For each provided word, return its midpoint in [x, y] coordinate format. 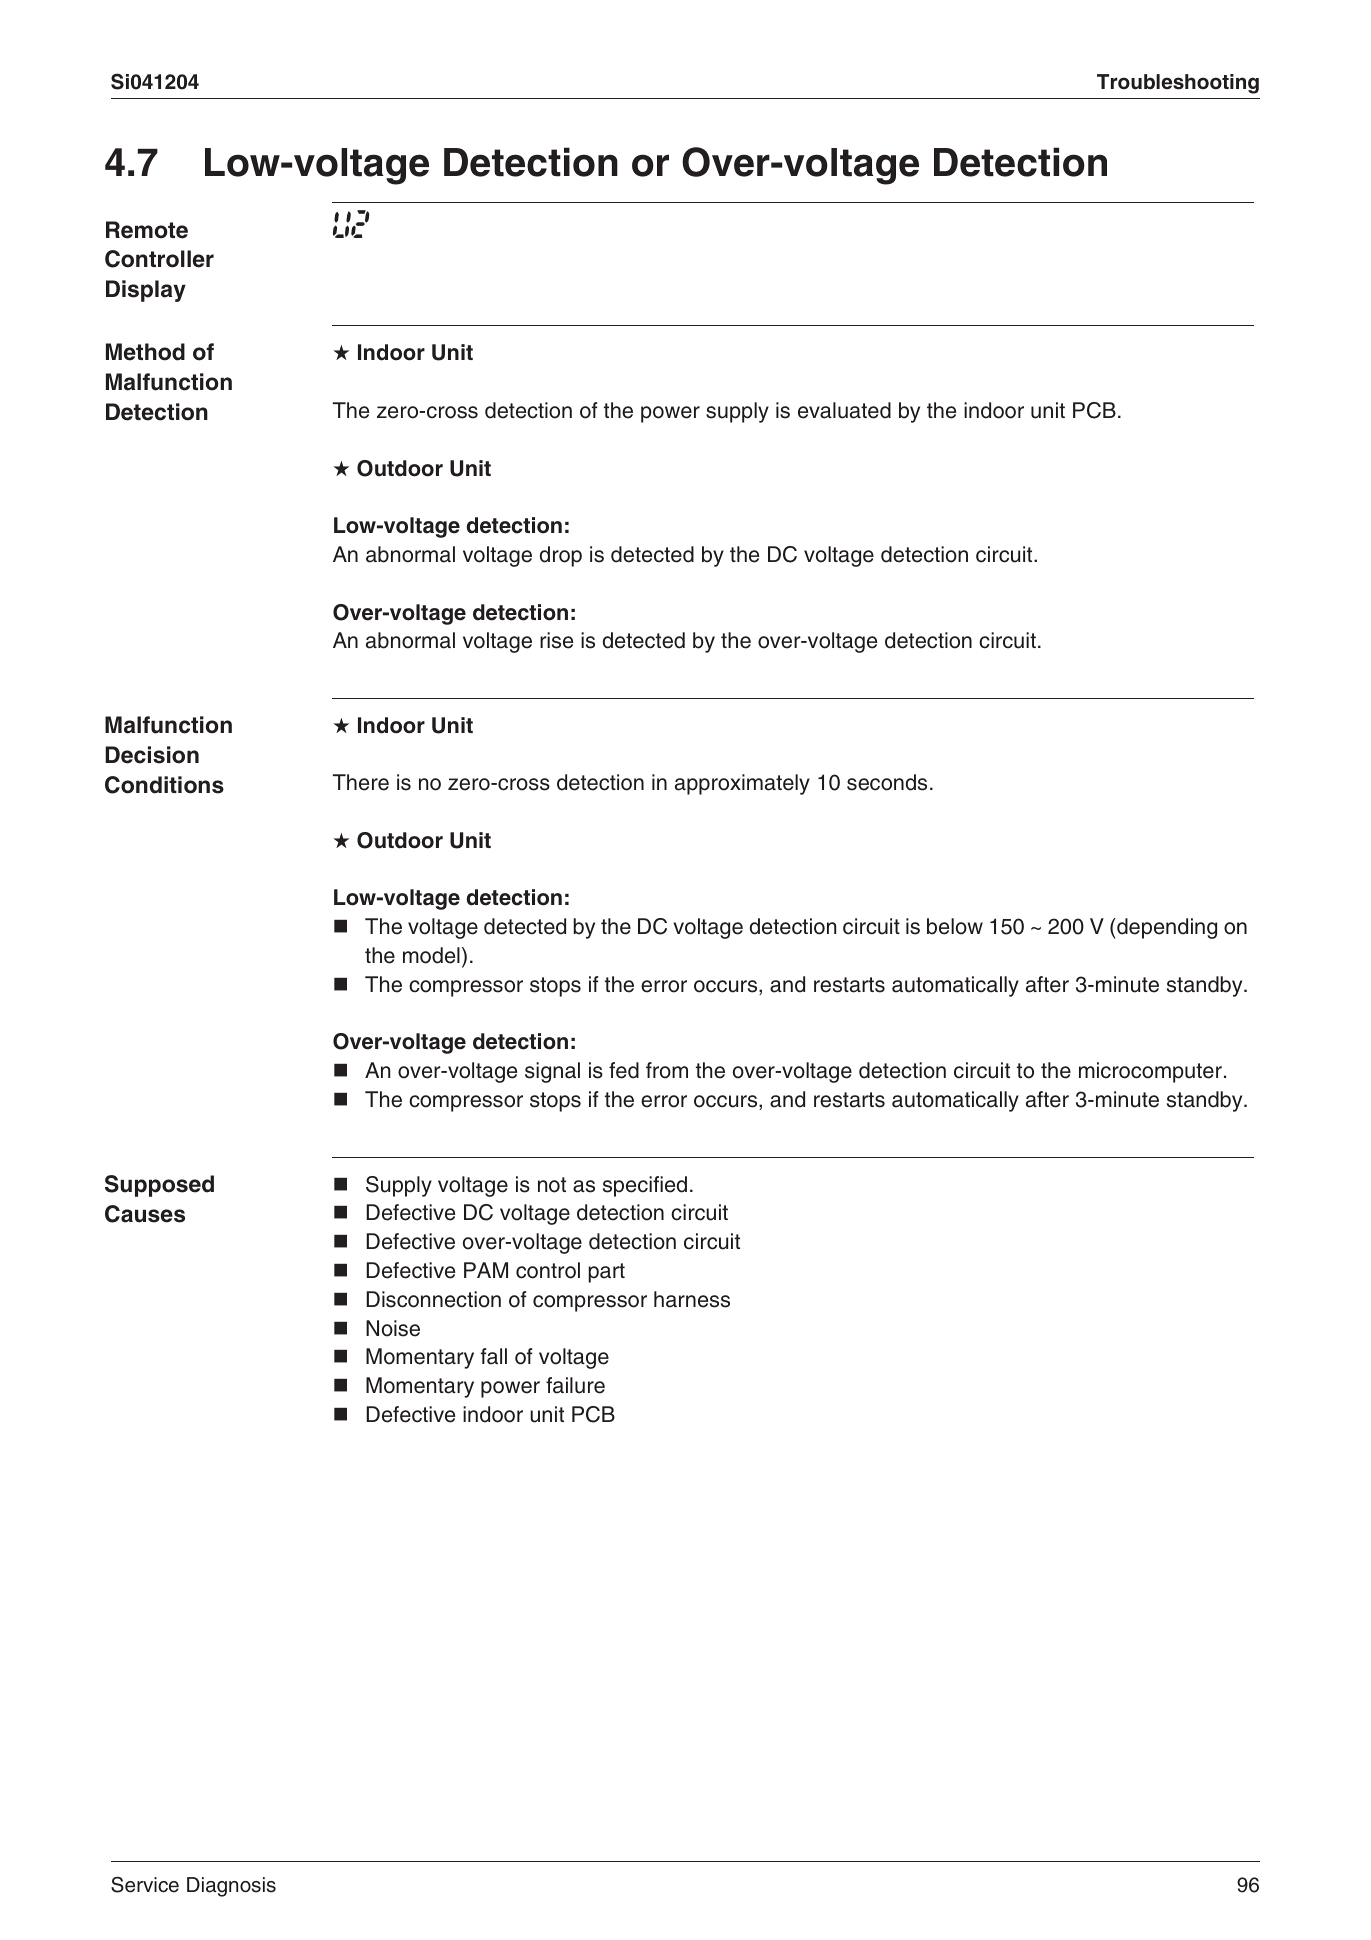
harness [692, 1299]
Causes [145, 1214]
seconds [887, 782]
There [361, 782]
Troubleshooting [1178, 84]
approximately [742, 784]
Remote [147, 230]
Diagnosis [231, 1887]
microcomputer [1150, 1072]
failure [575, 1385]
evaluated [844, 410]
